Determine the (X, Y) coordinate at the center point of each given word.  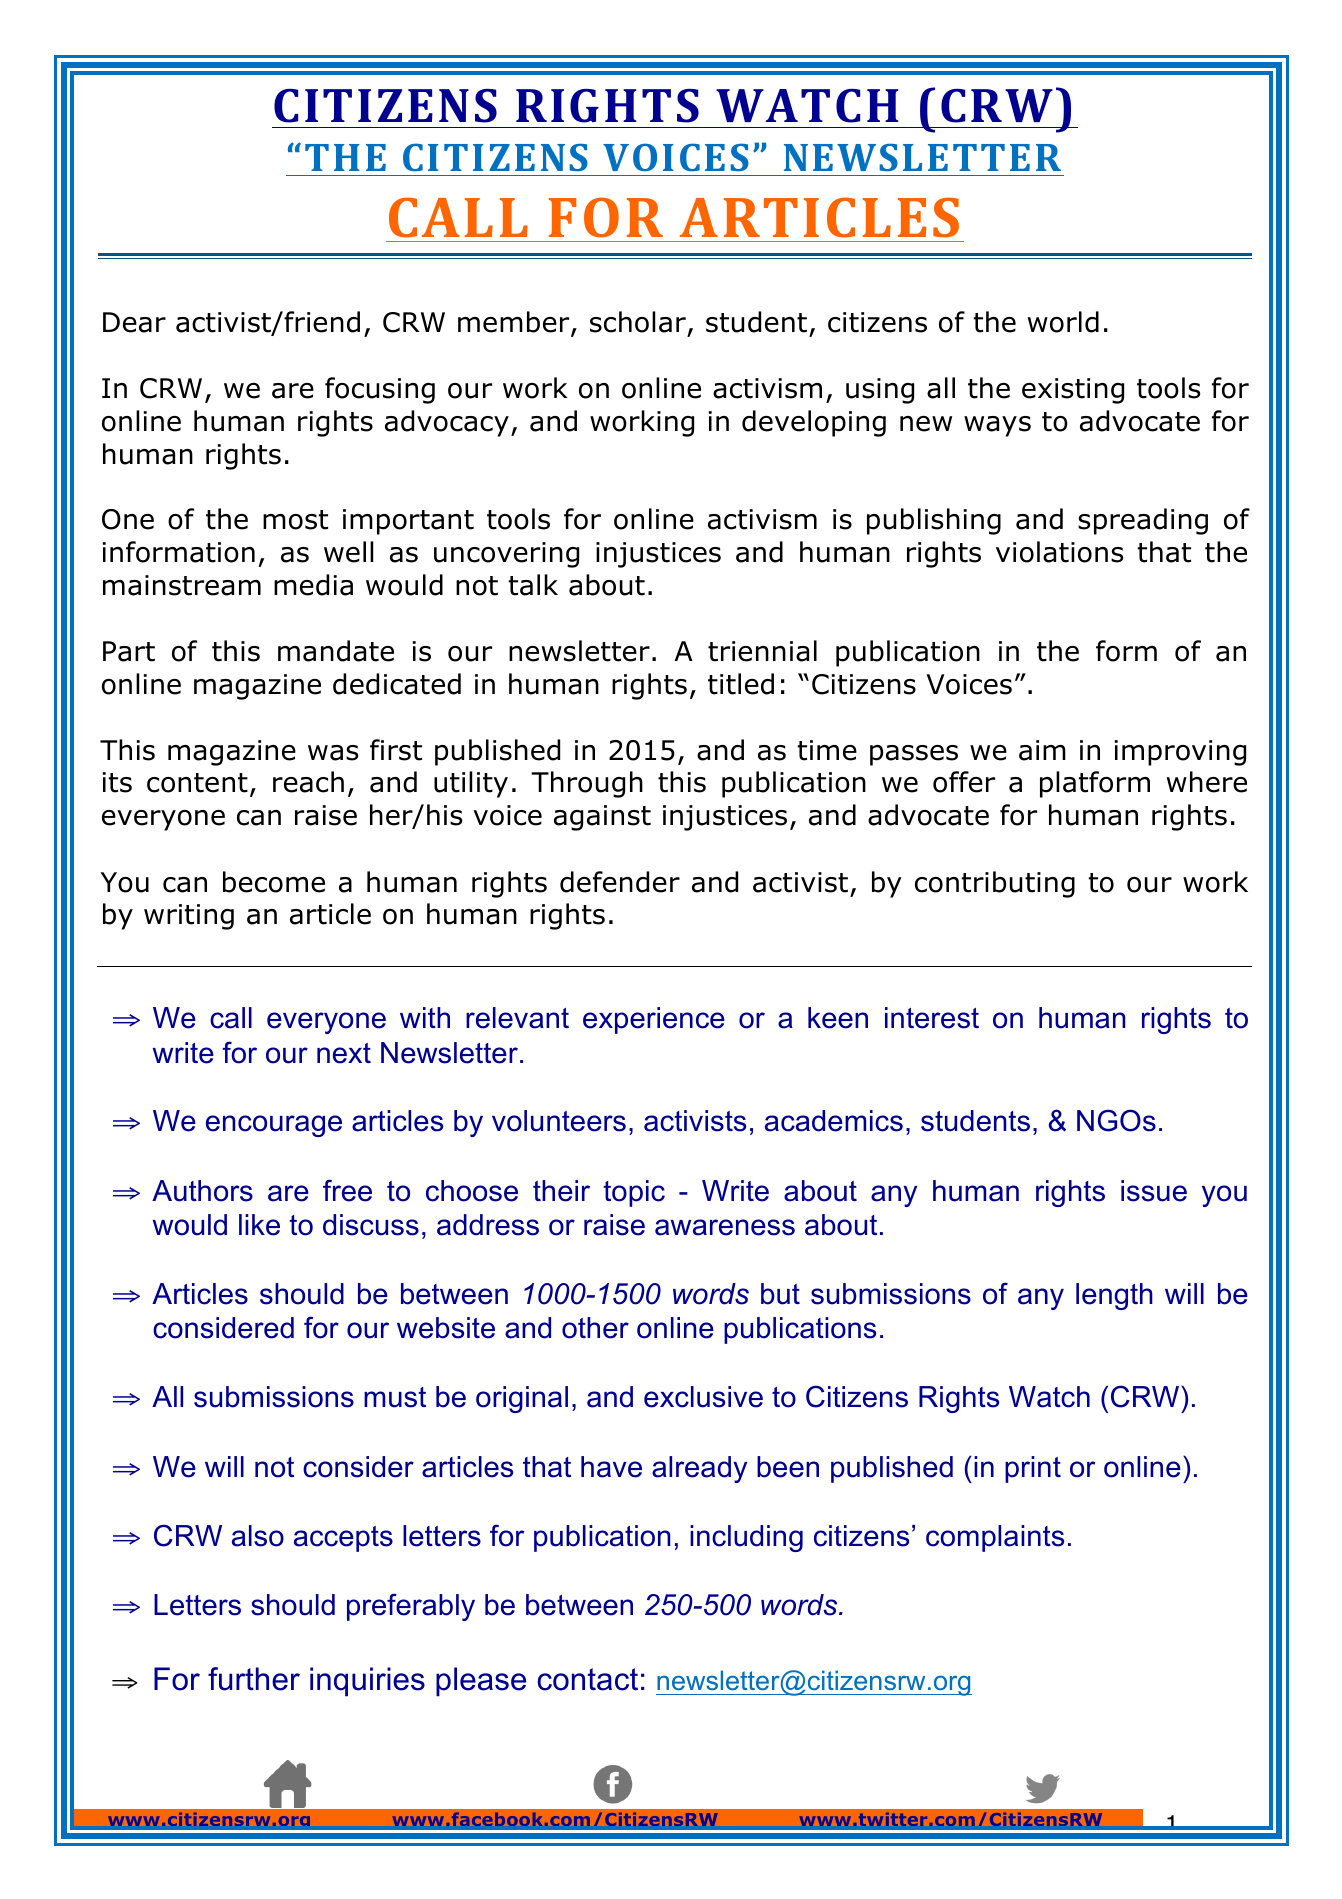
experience (654, 1020)
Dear (134, 322)
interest (932, 1018)
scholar (639, 323)
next (344, 1053)
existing (1073, 391)
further (254, 1679)
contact (588, 1679)
